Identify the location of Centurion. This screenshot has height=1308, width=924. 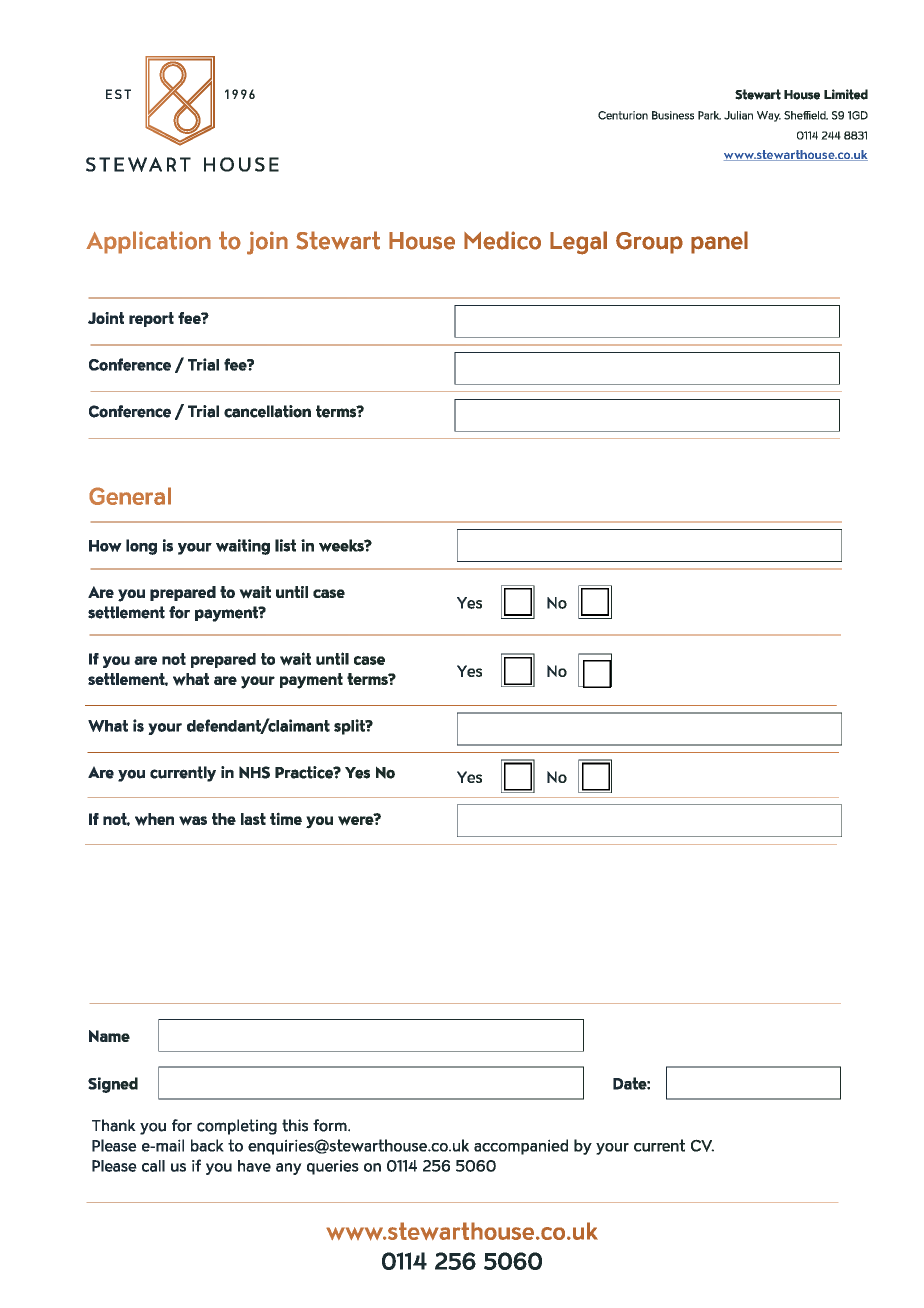
(623, 115).
